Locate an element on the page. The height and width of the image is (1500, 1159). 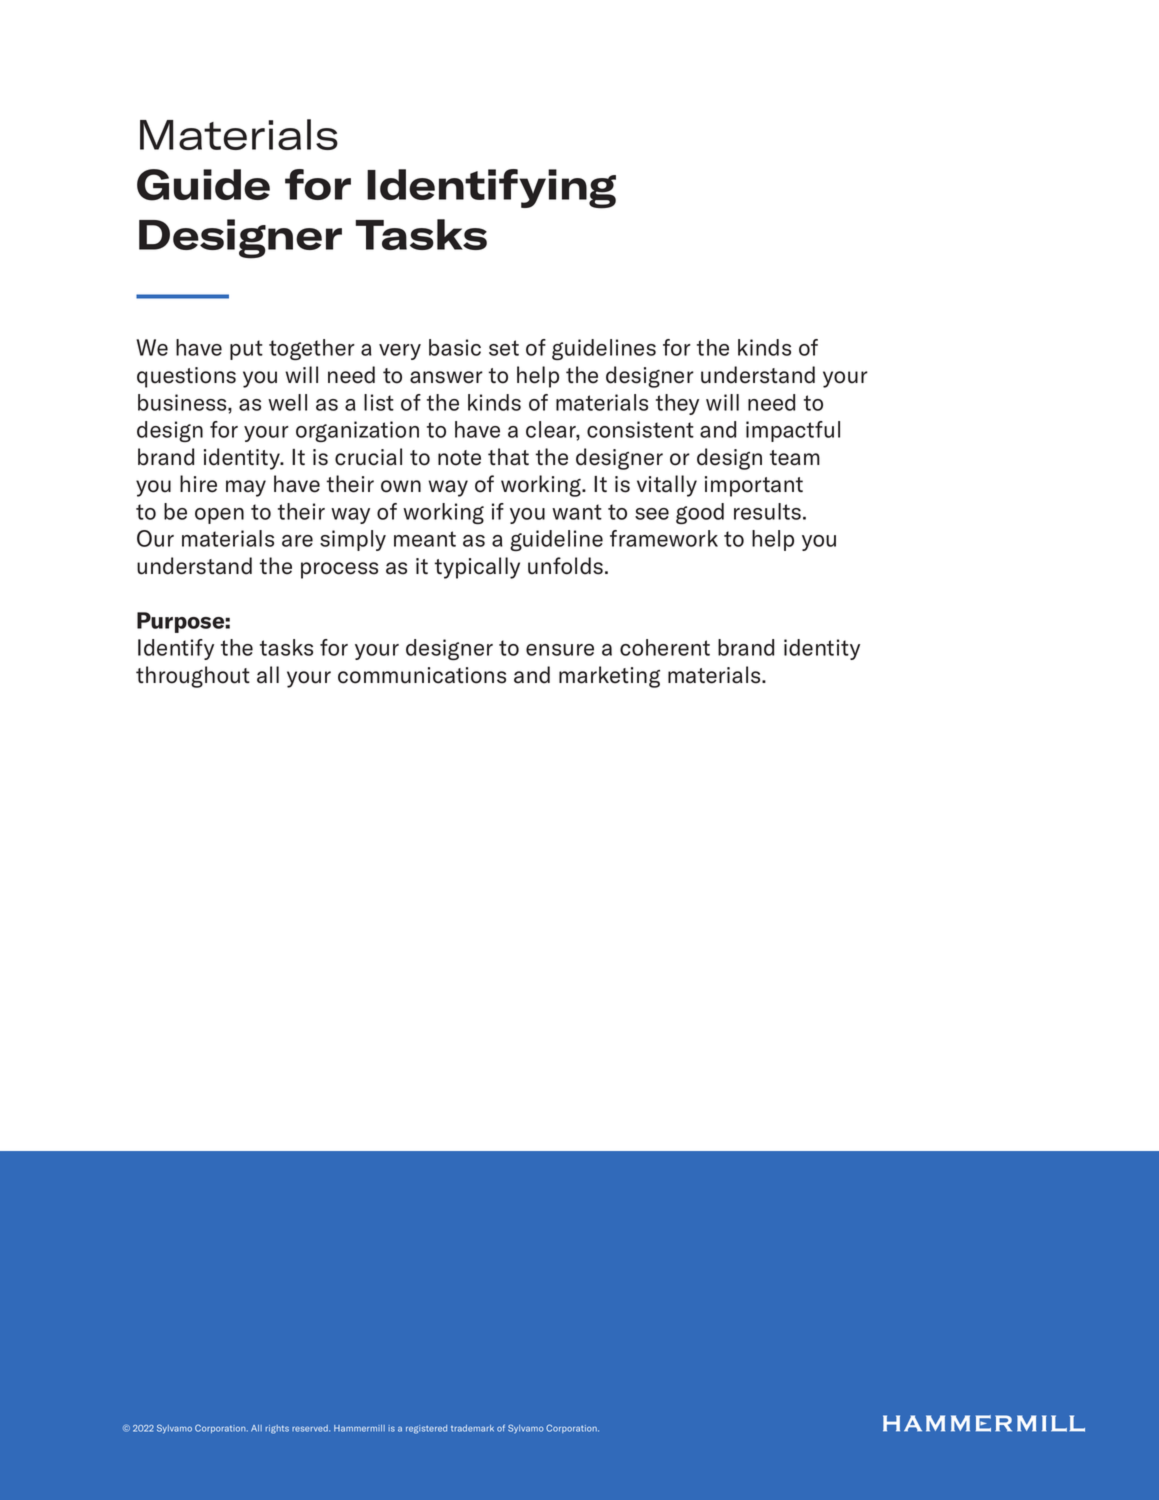
they is located at coordinates (677, 404).
